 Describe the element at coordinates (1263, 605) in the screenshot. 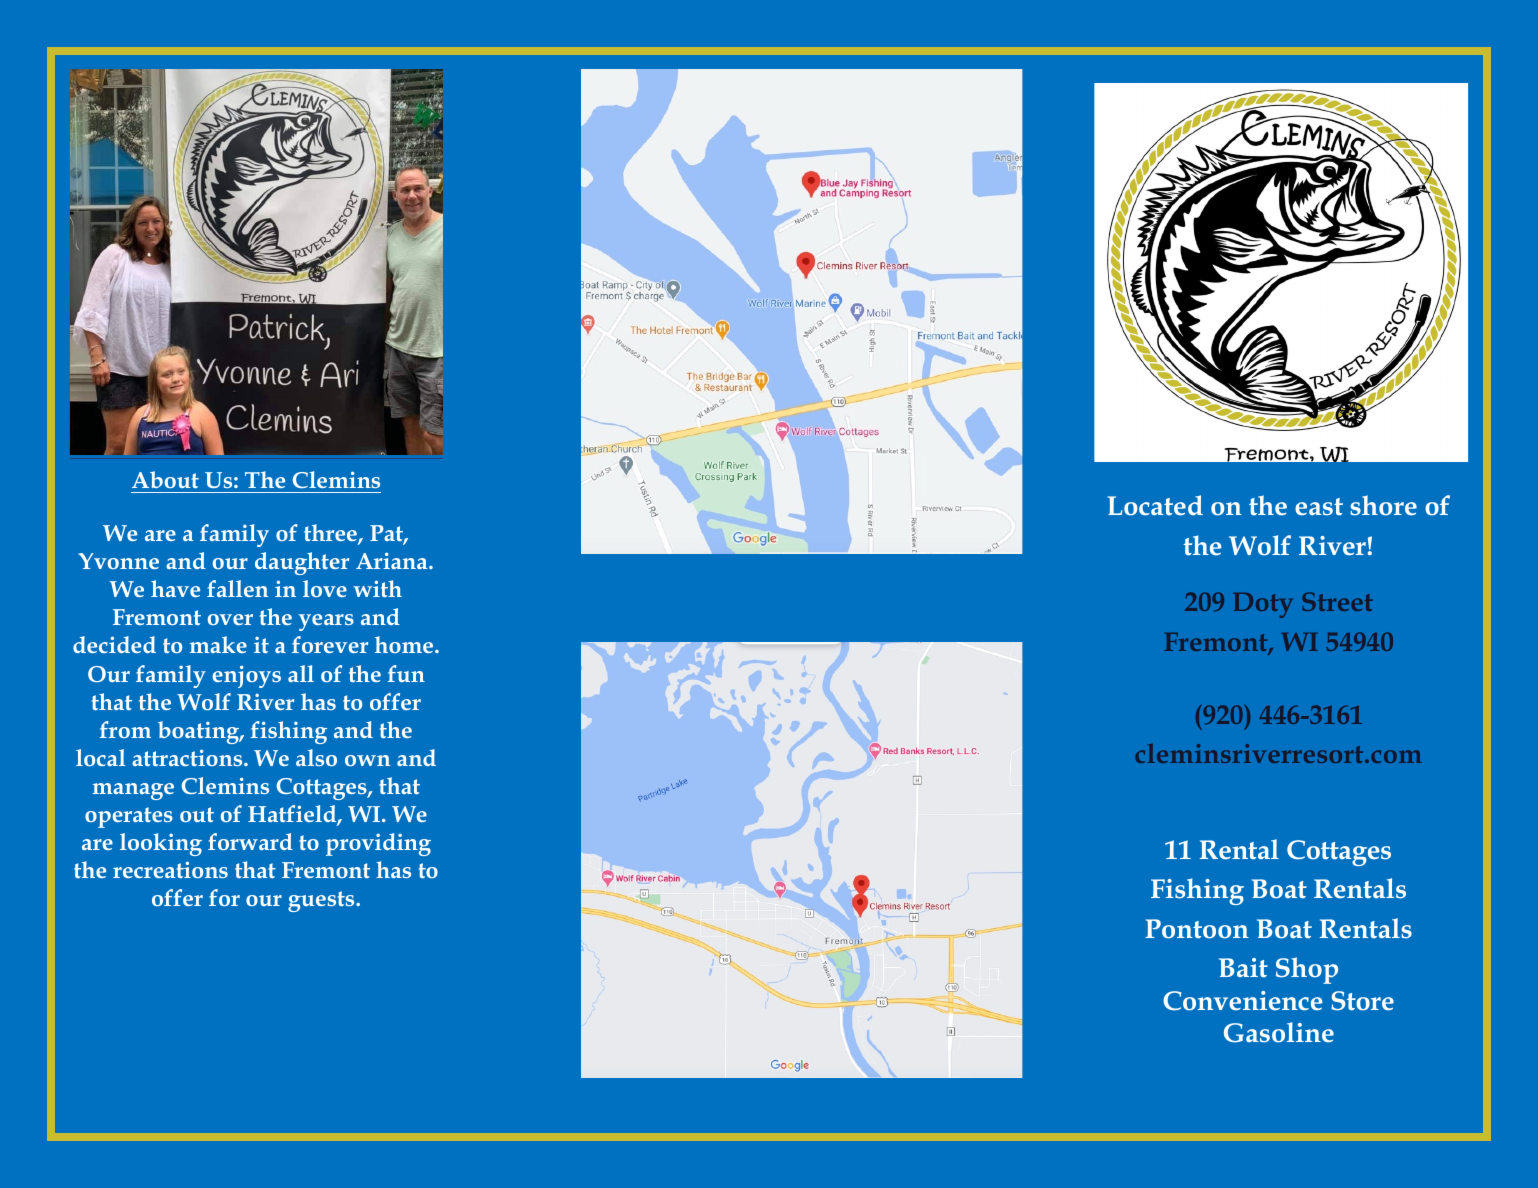

I see `Doty` at that location.
